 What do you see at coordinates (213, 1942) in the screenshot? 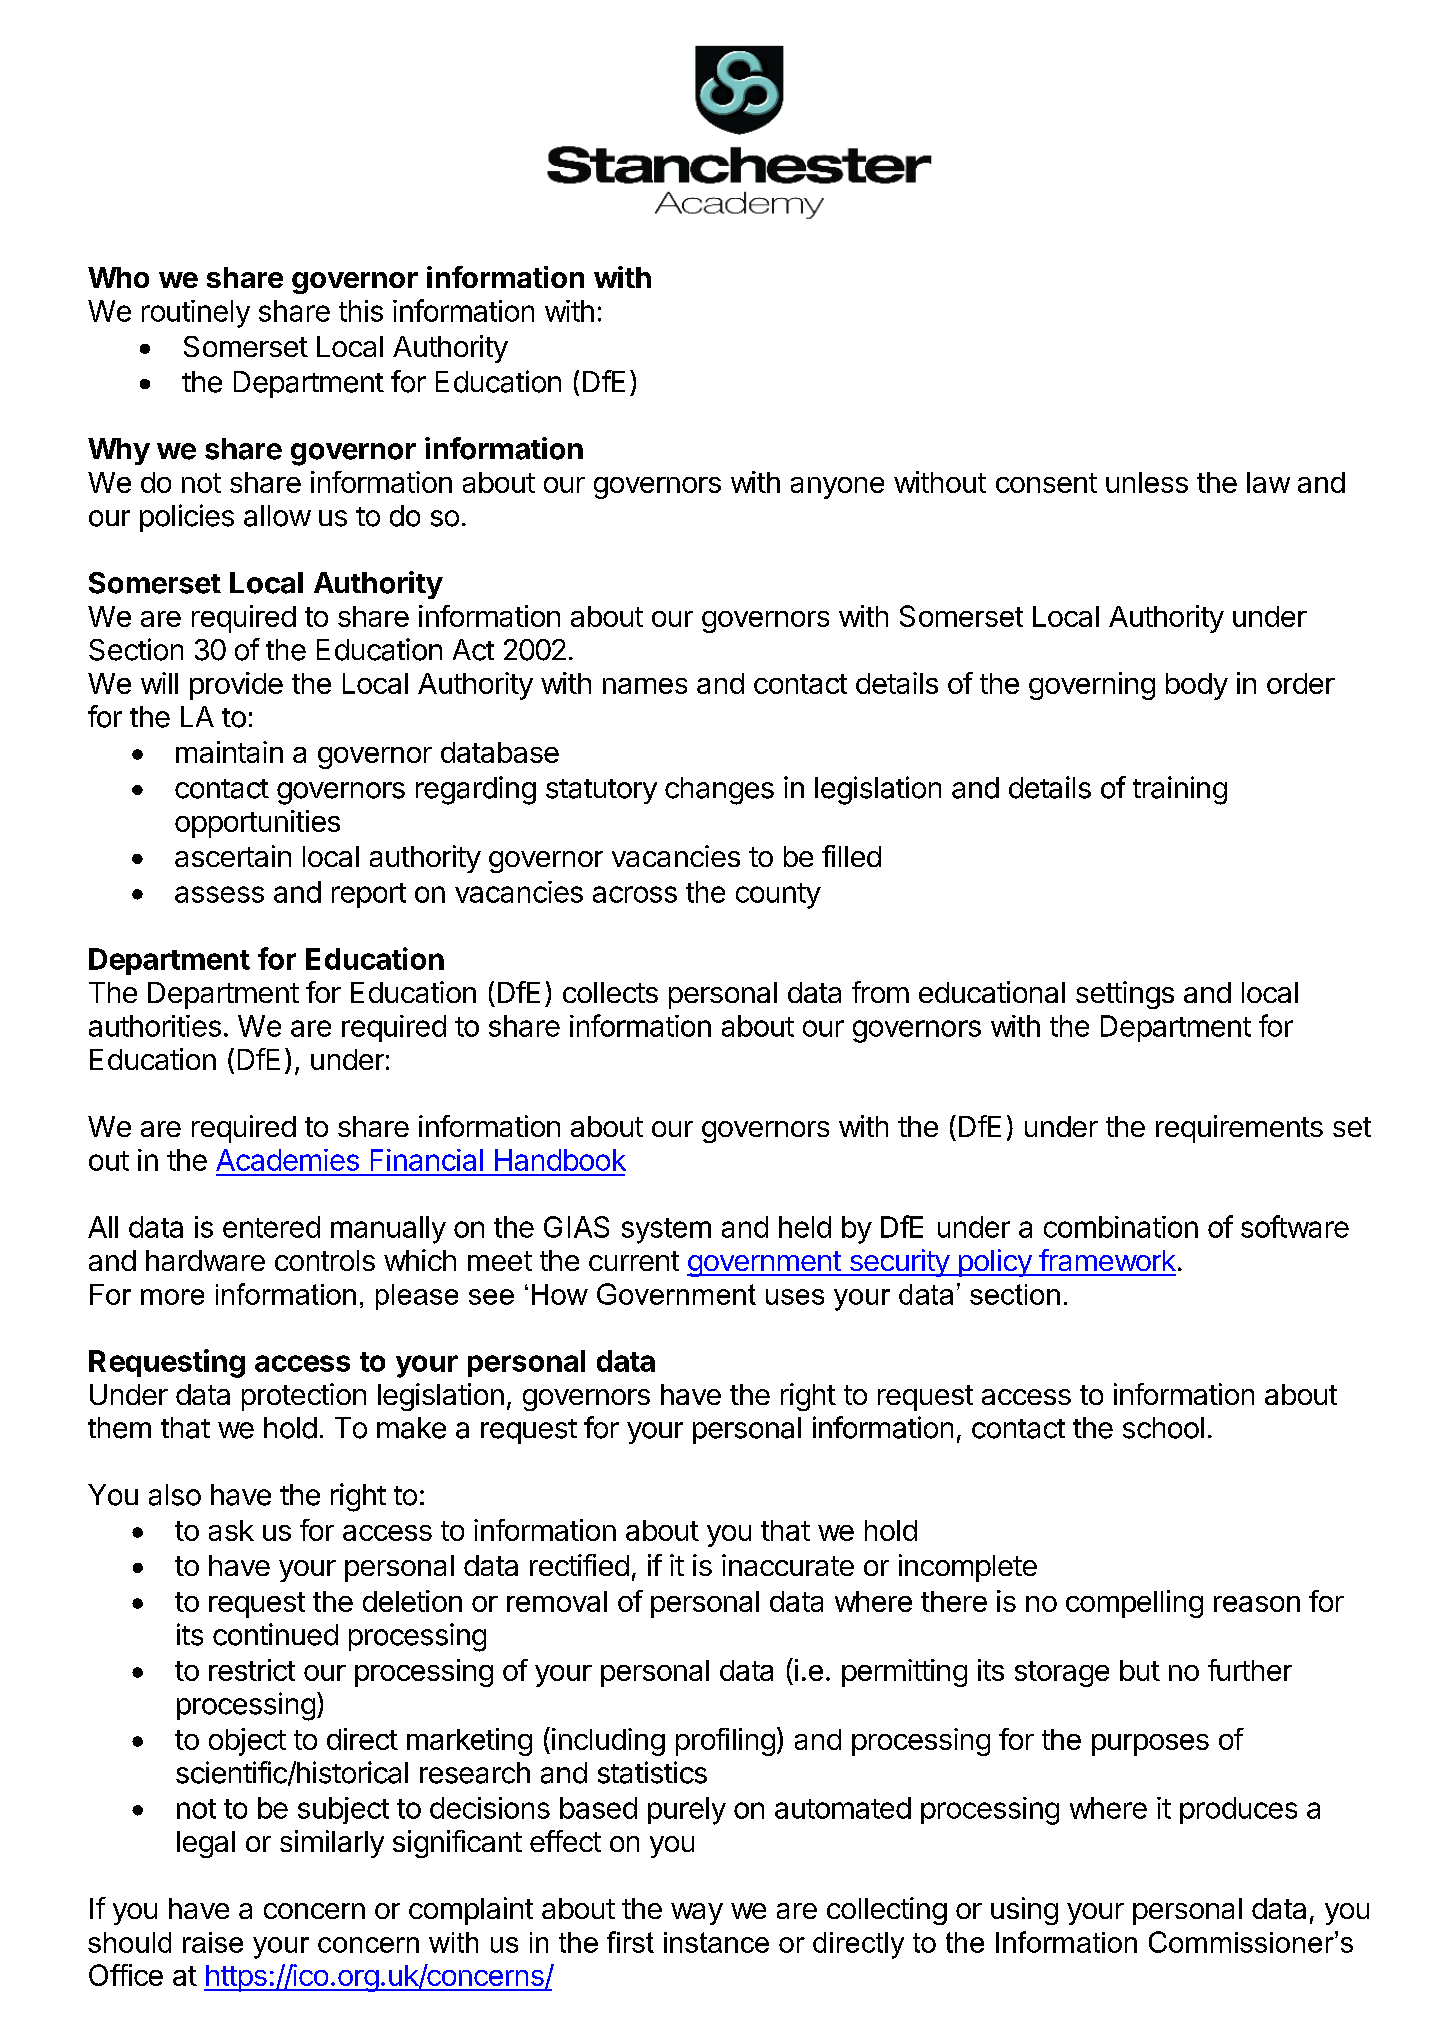
I see `raise` at bounding box center [213, 1942].
